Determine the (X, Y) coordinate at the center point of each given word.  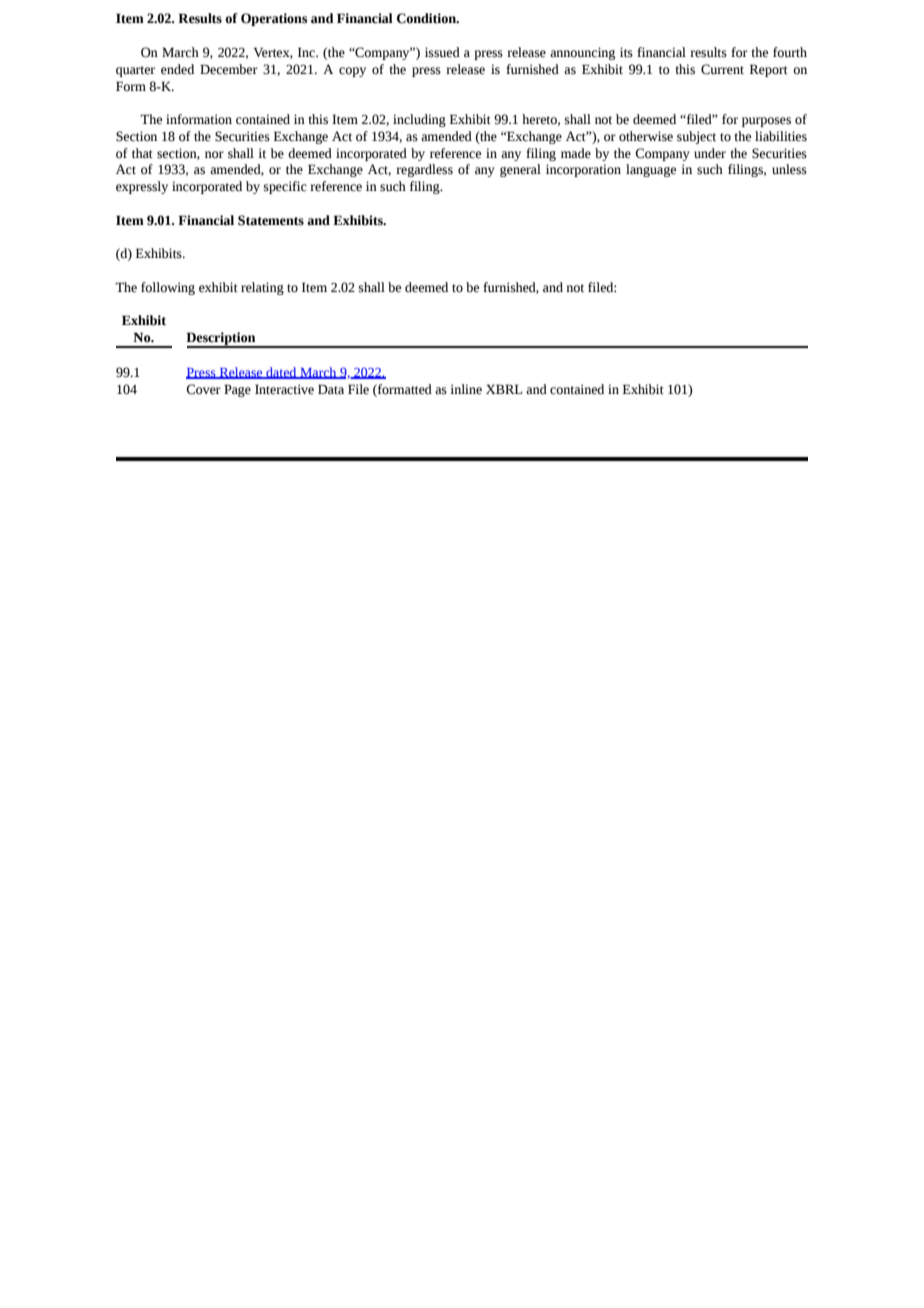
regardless (424, 170)
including (419, 120)
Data (331, 389)
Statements (271, 220)
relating (262, 288)
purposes (766, 122)
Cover (203, 389)
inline (466, 389)
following (168, 288)
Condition (427, 18)
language (651, 170)
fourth (790, 52)
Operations (274, 19)
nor (214, 155)
